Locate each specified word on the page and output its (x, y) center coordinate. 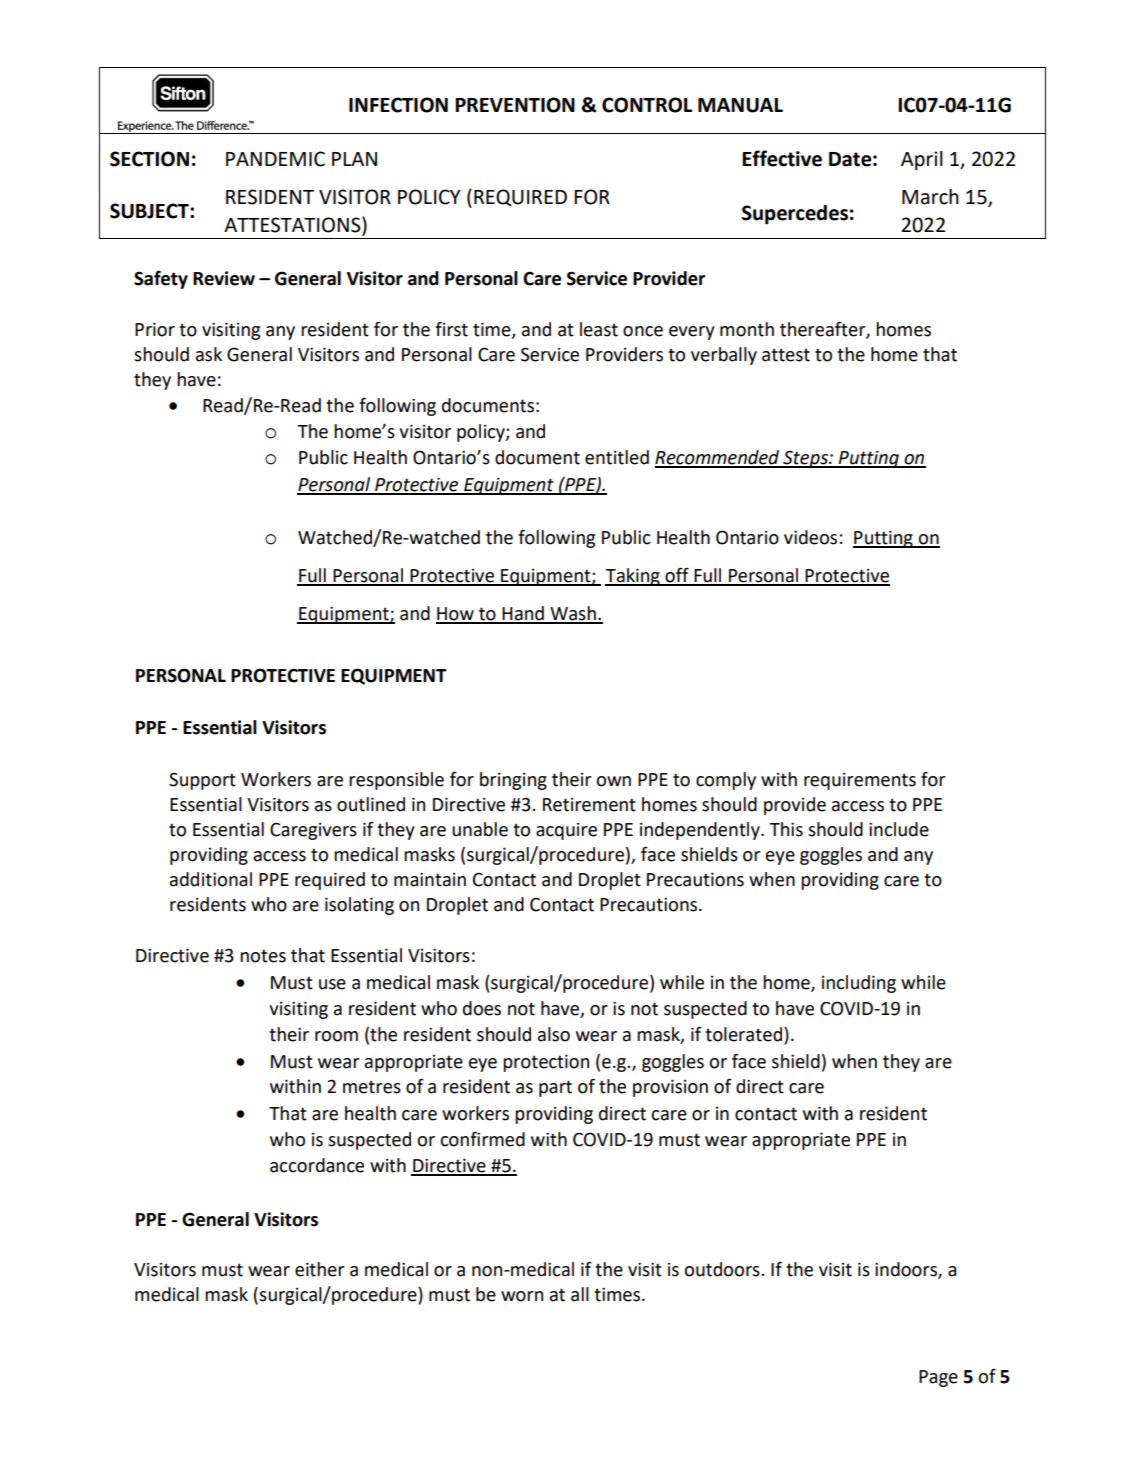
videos (812, 537)
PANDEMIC (275, 159)
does (482, 1008)
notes (263, 956)
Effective (782, 158)
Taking (633, 577)
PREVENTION (515, 105)
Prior (155, 329)
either (320, 1269)
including (859, 984)
